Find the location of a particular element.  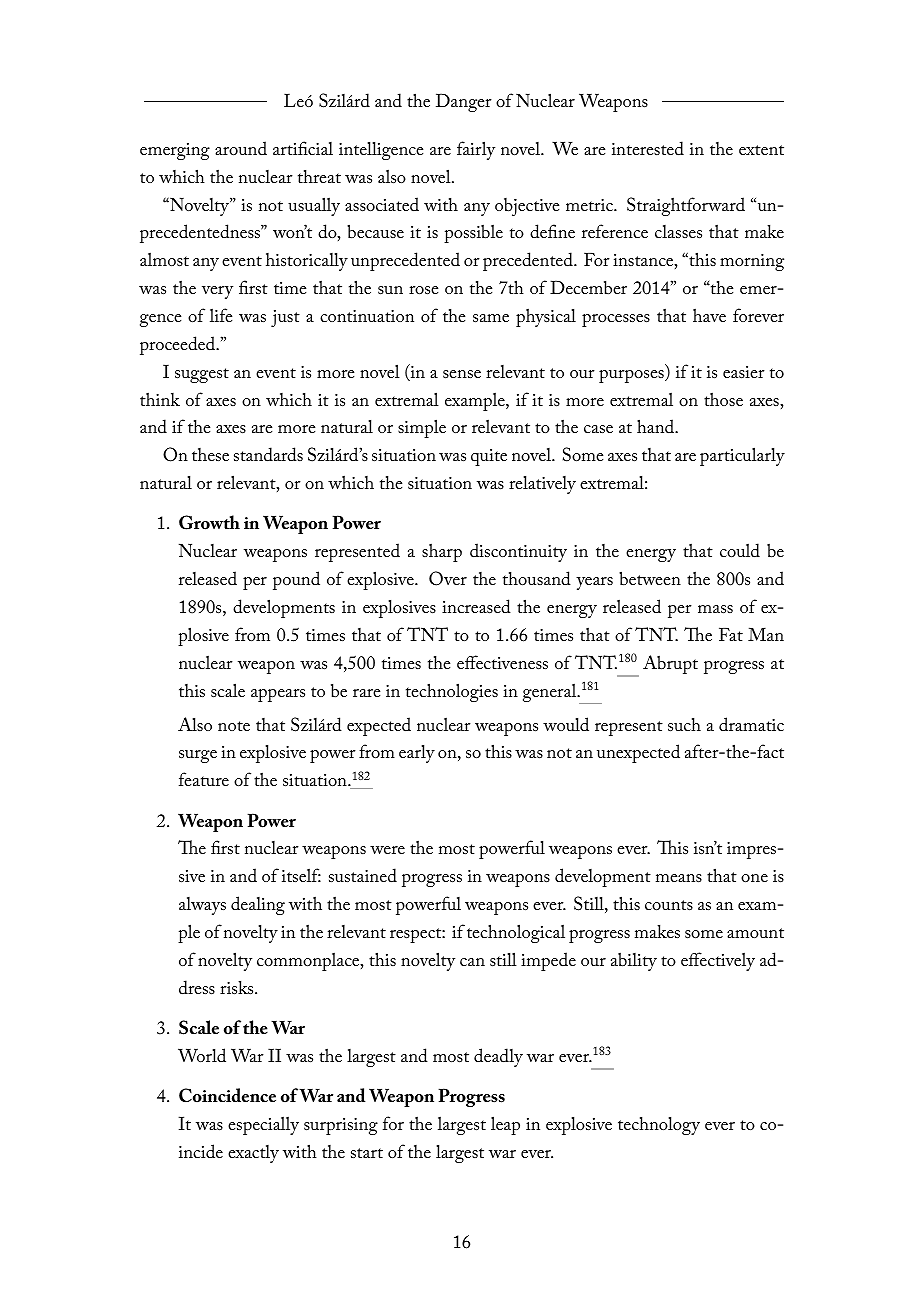

Straightforward is located at coordinates (686, 206).
